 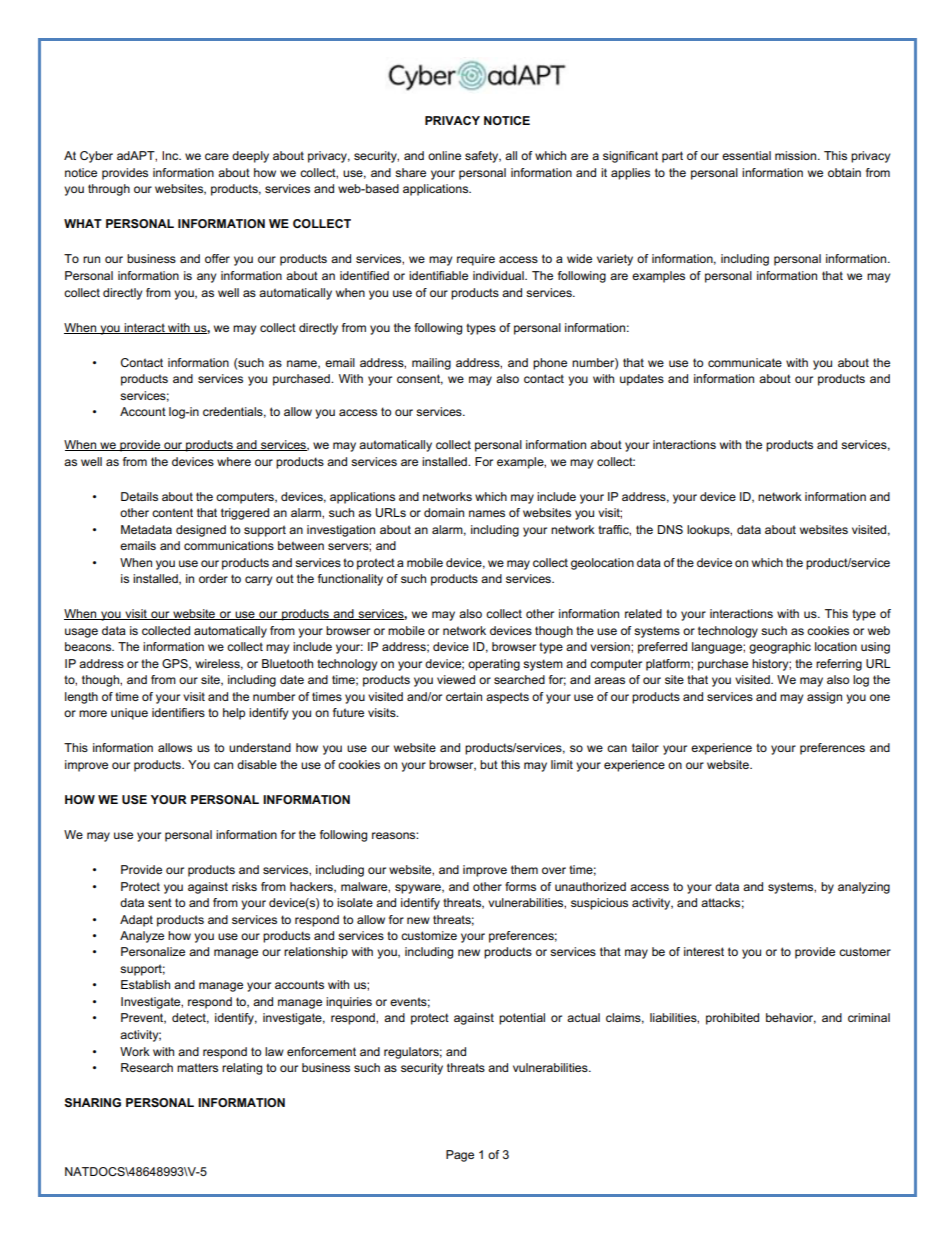 What do you see at coordinates (217, 156) in the screenshot?
I see `care` at bounding box center [217, 156].
